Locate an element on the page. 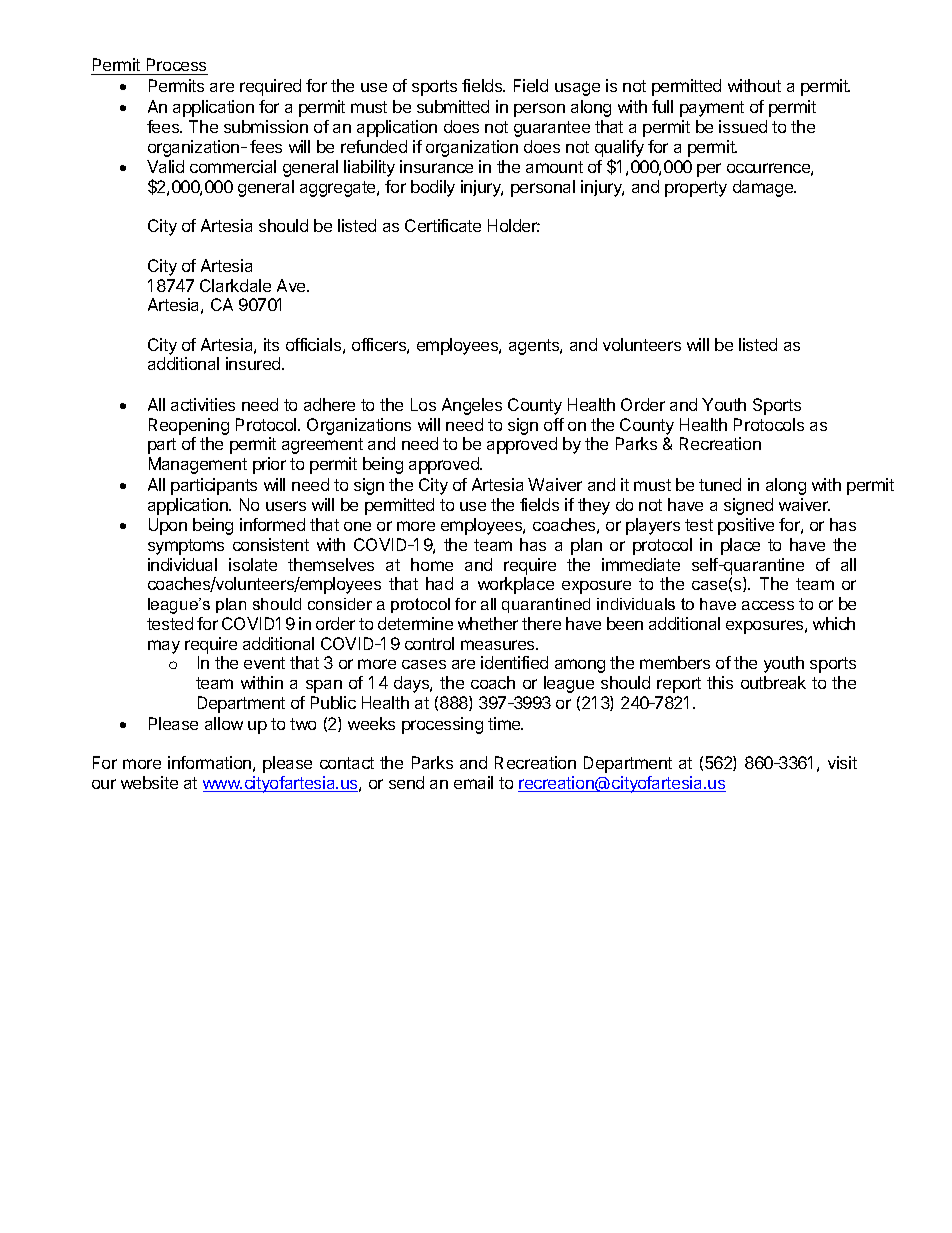 The image size is (952, 1233). tuned is located at coordinates (720, 484).
